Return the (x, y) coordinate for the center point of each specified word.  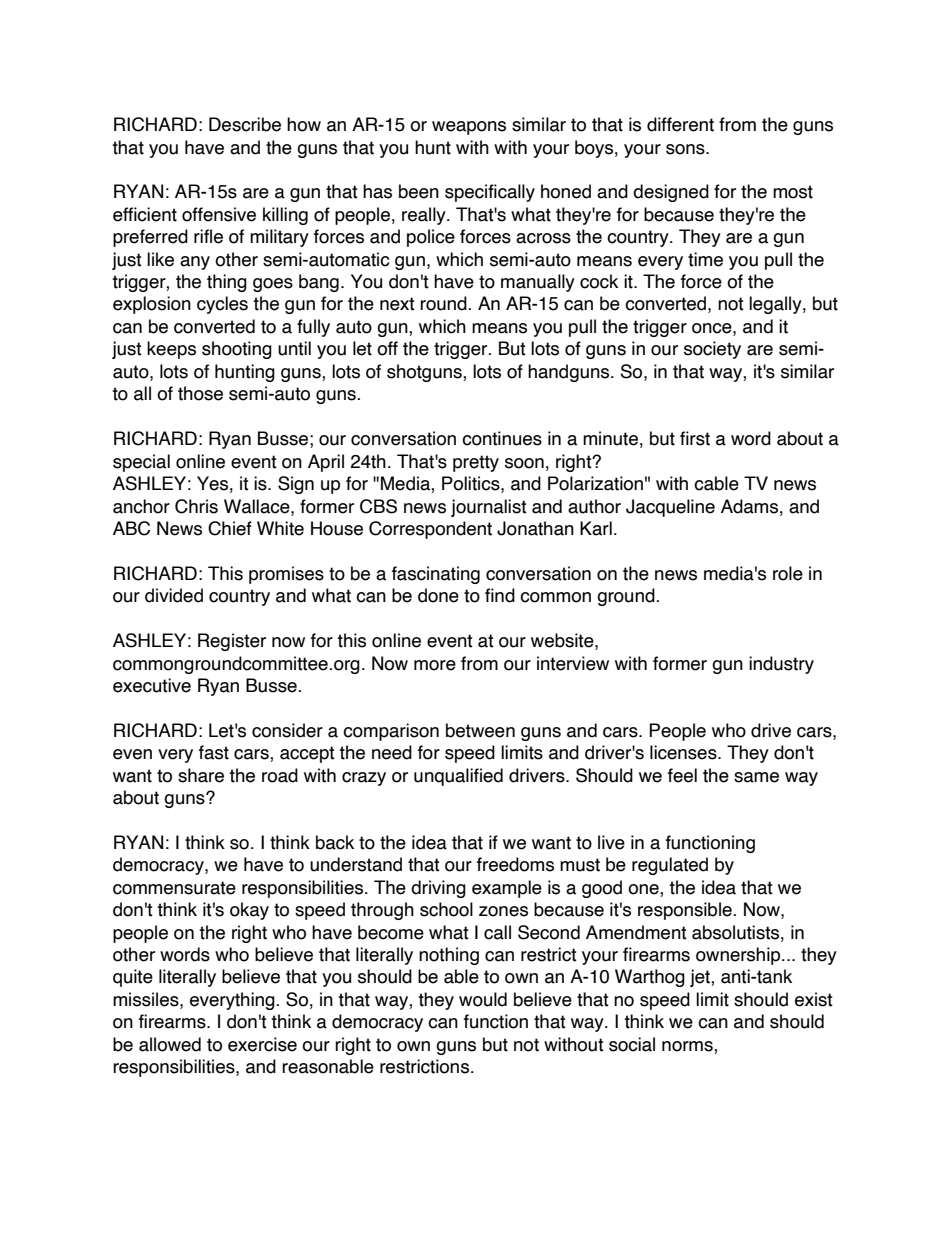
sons (686, 149)
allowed (170, 1044)
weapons (469, 128)
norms (688, 1046)
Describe (245, 124)
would (483, 999)
